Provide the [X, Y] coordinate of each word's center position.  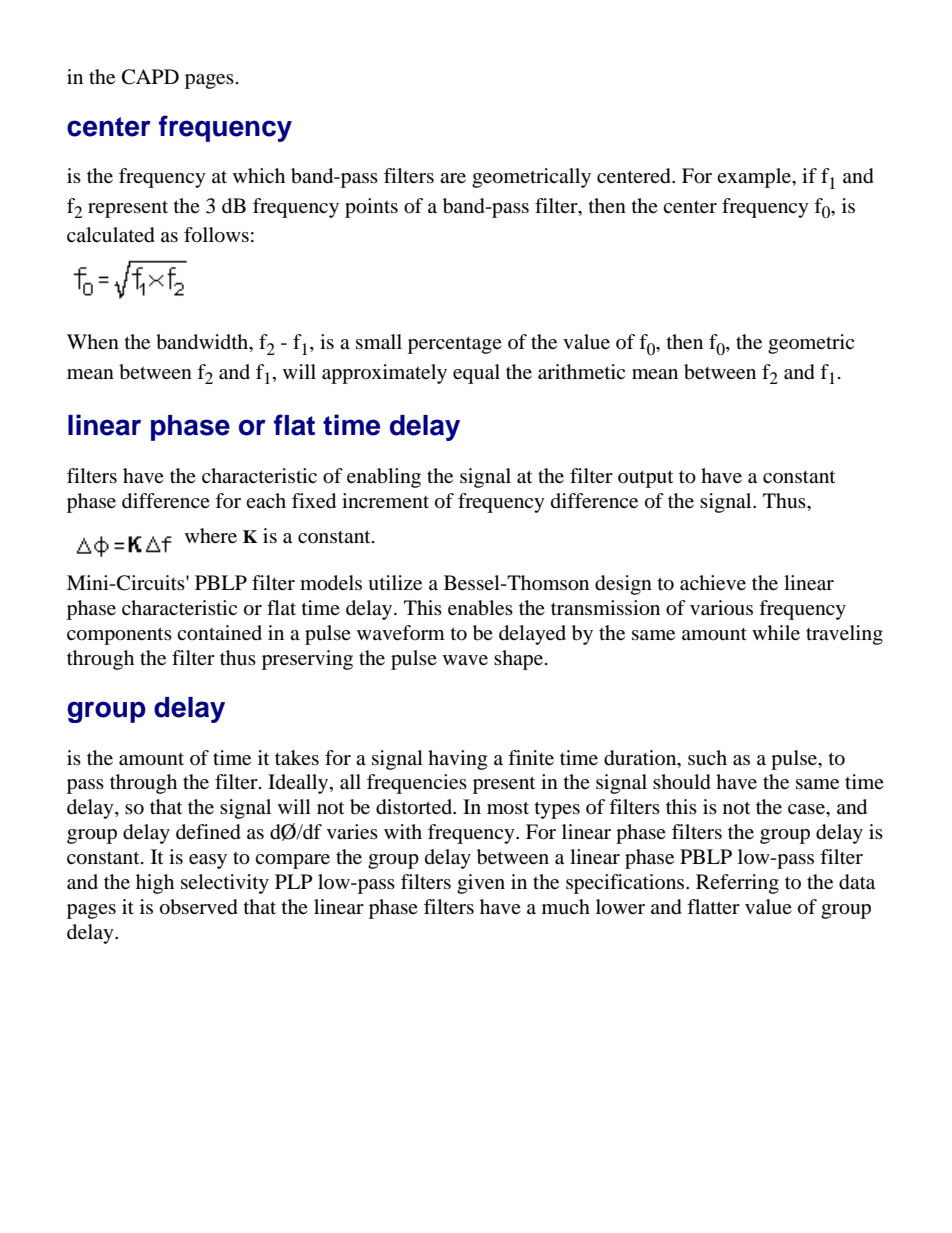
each [266, 500]
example [755, 178]
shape [520, 660]
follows [216, 235]
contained [219, 633]
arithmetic [581, 372]
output [645, 479]
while [776, 632]
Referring [737, 884]
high [155, 884]
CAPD [150, 77]
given [481, 884]
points [371, 208]
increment [385, 500]
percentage [455, 345]
